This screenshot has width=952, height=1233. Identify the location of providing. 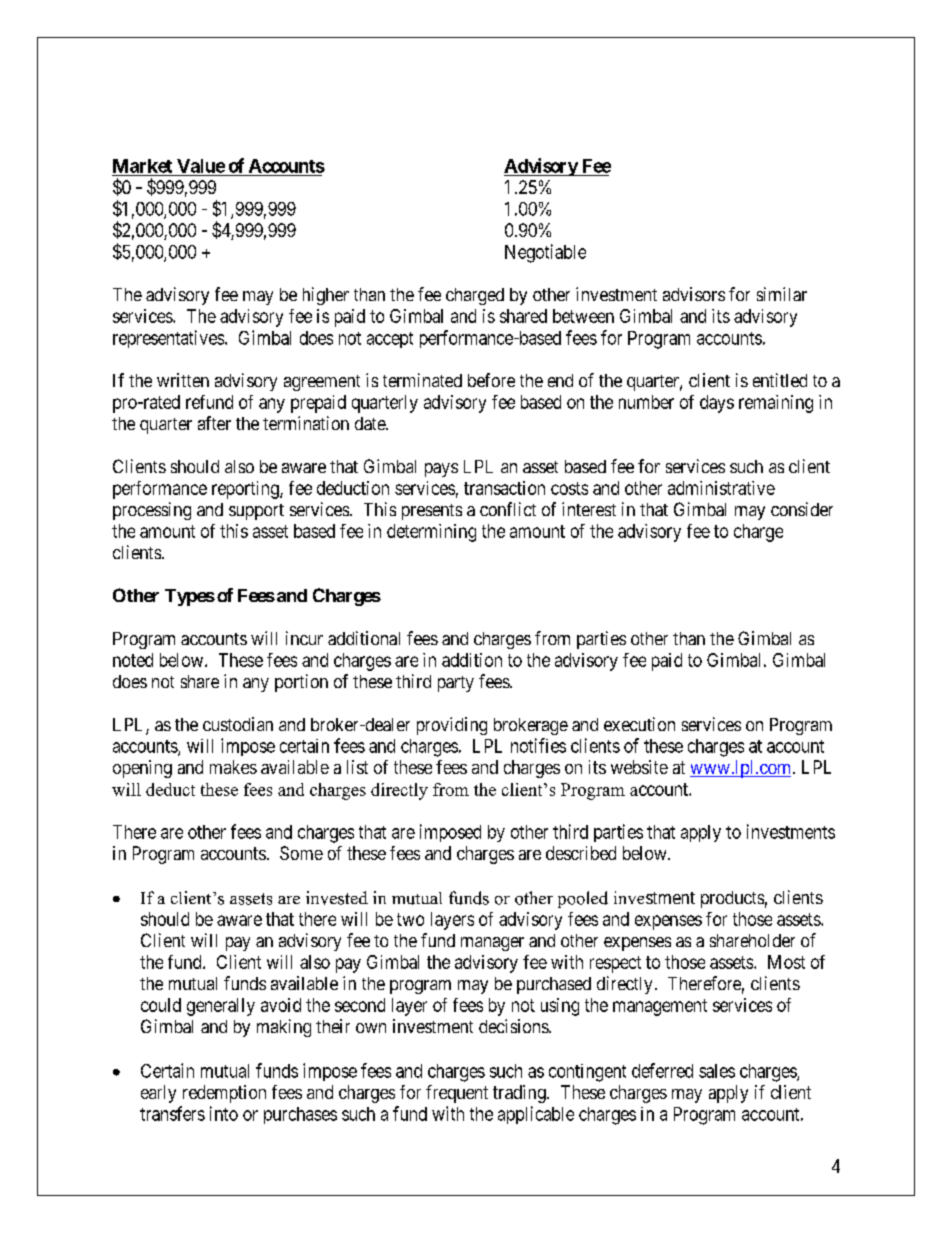
(452, 726).
